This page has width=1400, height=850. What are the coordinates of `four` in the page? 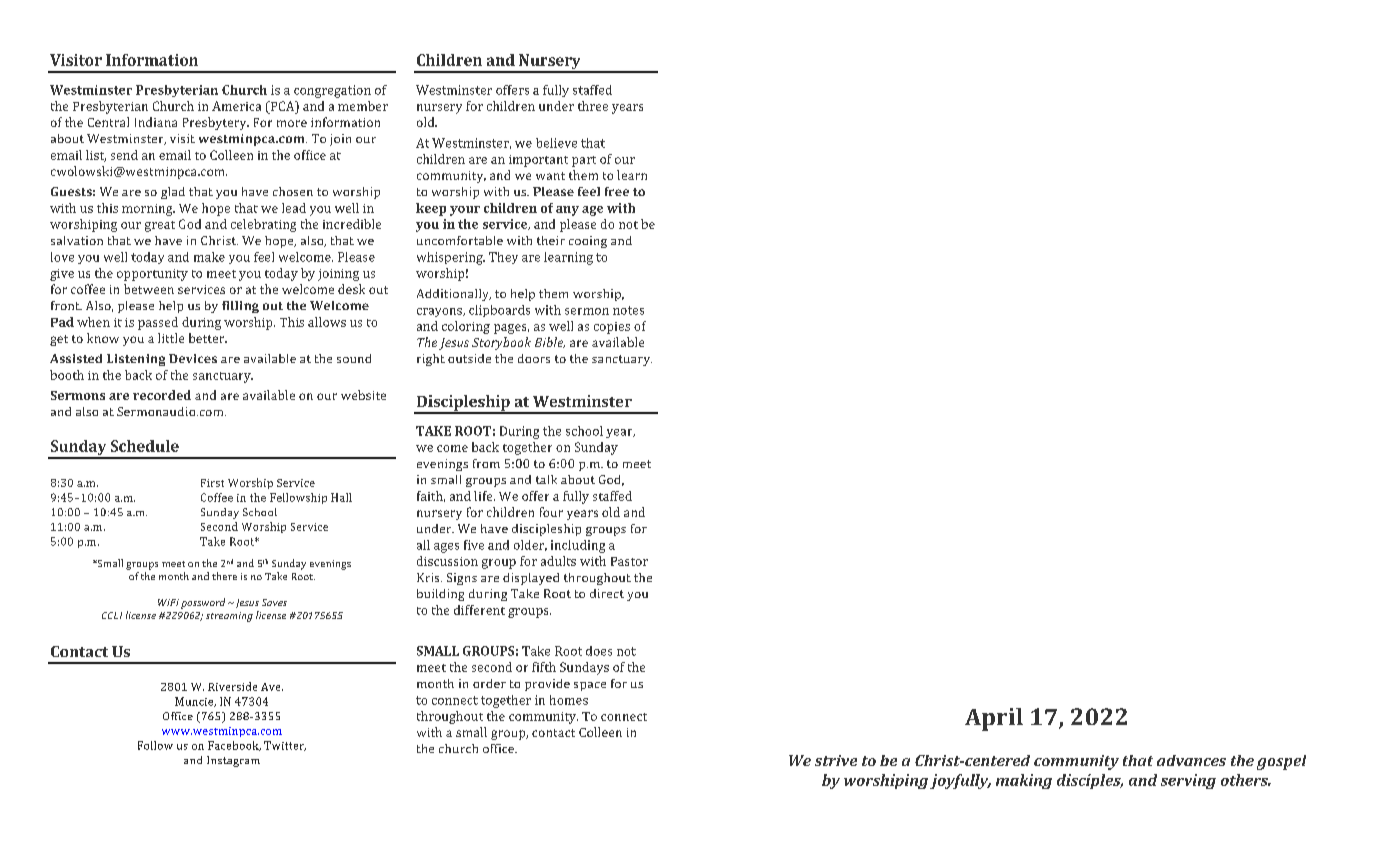 It's located at (551, 512).
